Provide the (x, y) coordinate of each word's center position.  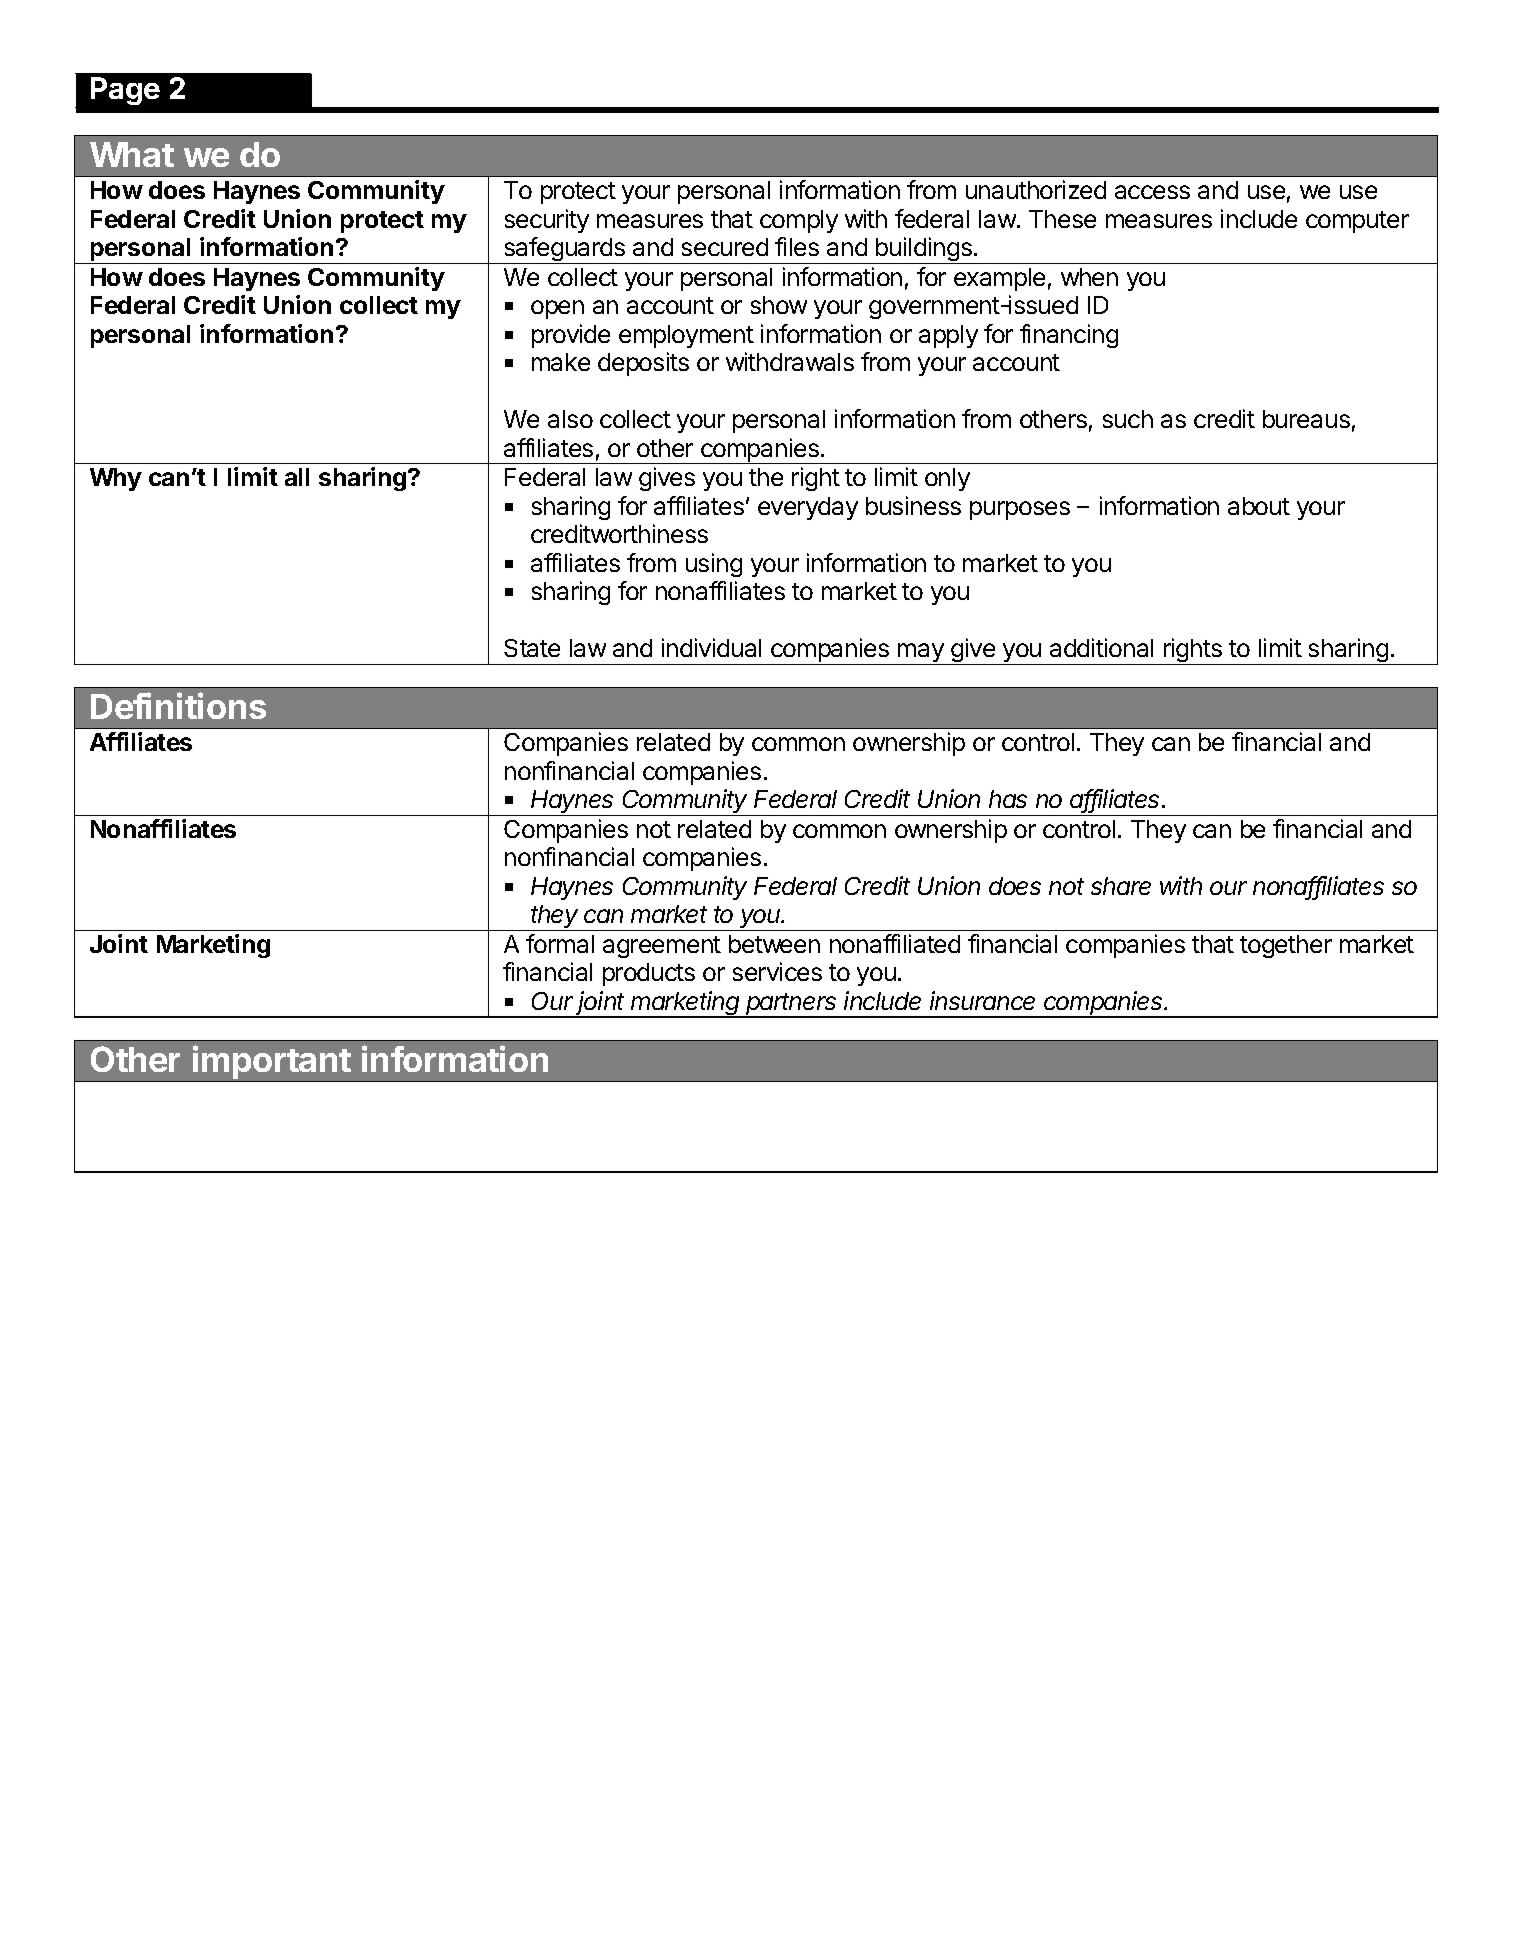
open (557, 309)
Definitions (178, 705)
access (1152, 192)
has (1008, 799)
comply (799, 221)
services (777, 971)
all (297, 477)
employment (686, 336)
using (714, 565)
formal (560, 943)
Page (125, 91)
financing (1069, 336)
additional (1101, 647)
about (1259, 506)
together (1286, 946)
